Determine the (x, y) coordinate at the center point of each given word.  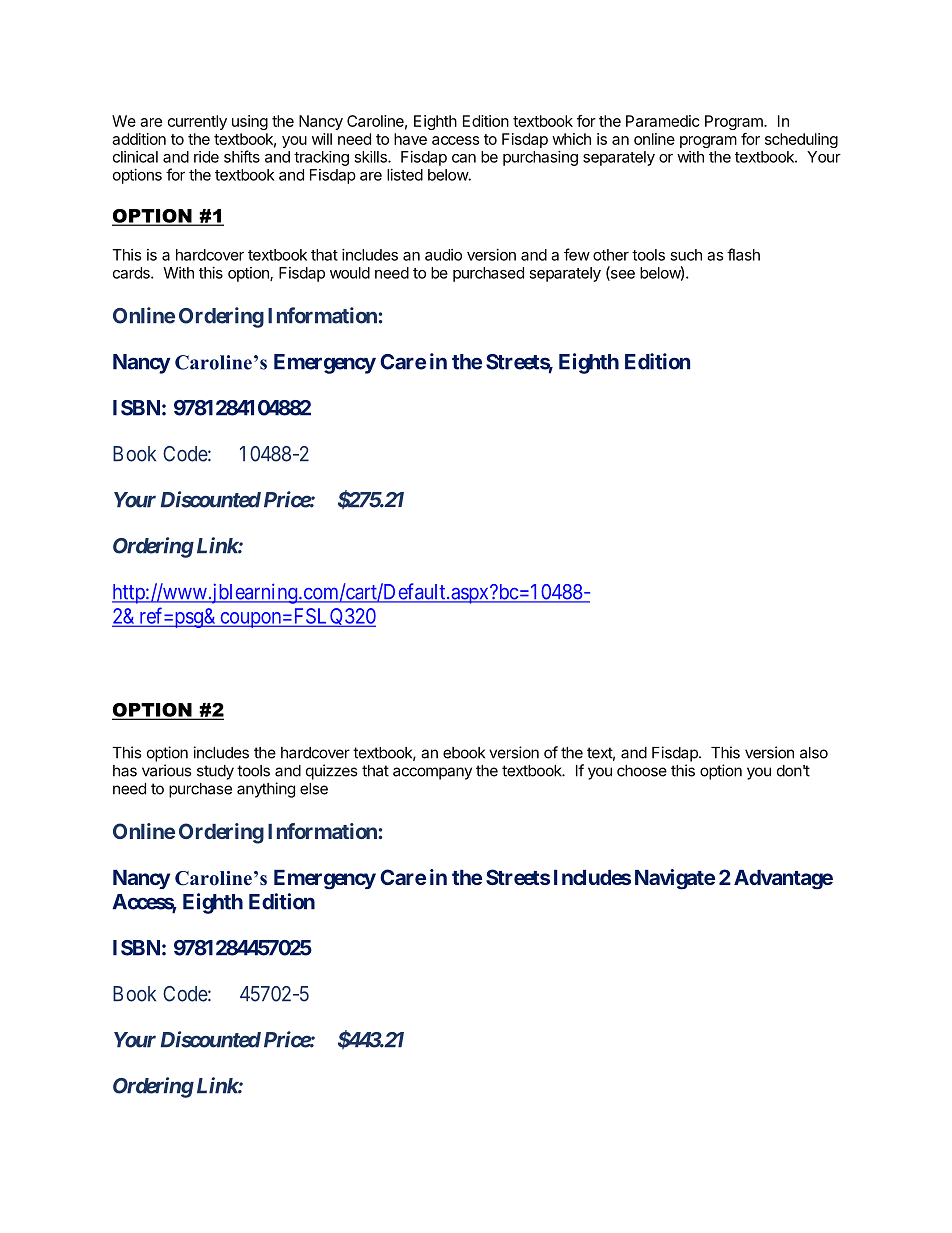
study (215, 772)
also (814, 753)
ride (206, 157)
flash (743, 254)
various (166, 770)
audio (443, 255)
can (464, 158)
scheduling (801, 140)
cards (132, 273)
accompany (432, 773)
